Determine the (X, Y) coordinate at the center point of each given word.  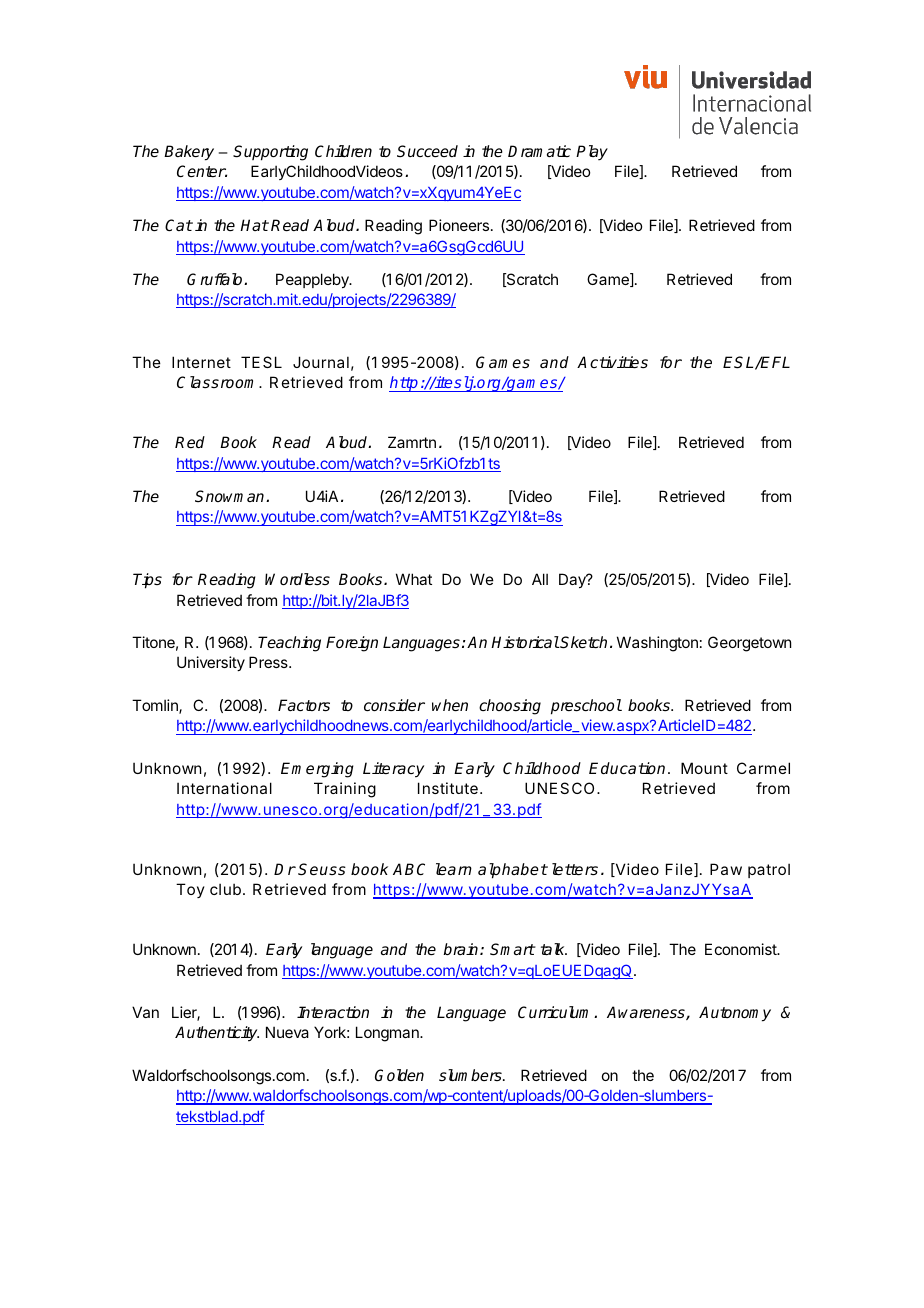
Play (592, 153)
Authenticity (217, 1034)
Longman (388, 1034)
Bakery (189, 153)
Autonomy (735, 1014)
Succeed (427, 151)
